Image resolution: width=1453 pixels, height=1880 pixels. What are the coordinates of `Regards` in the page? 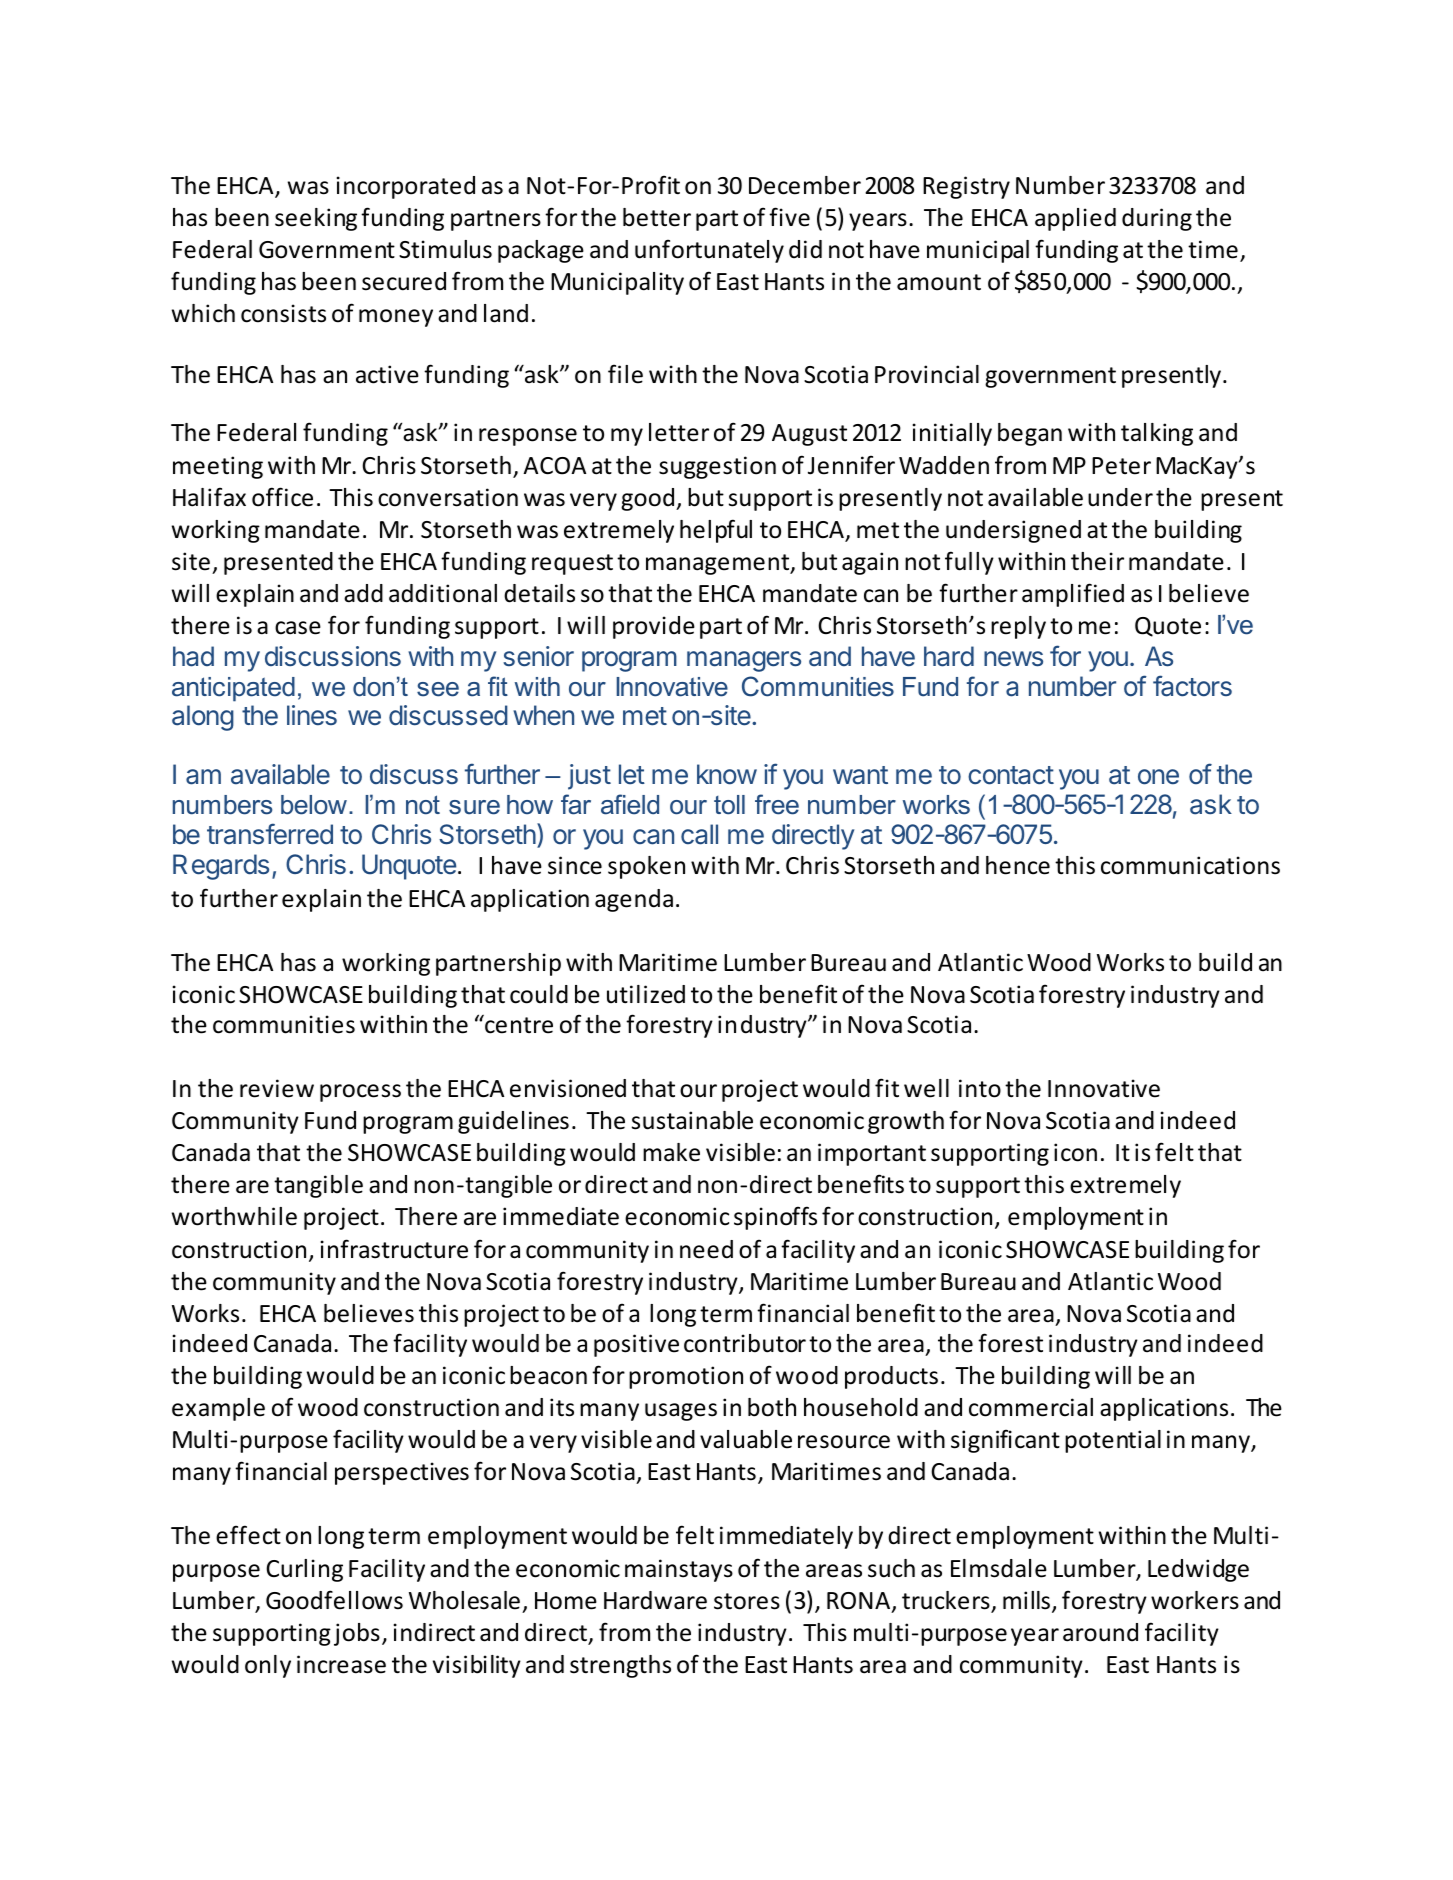 It's located at (221, 867).
